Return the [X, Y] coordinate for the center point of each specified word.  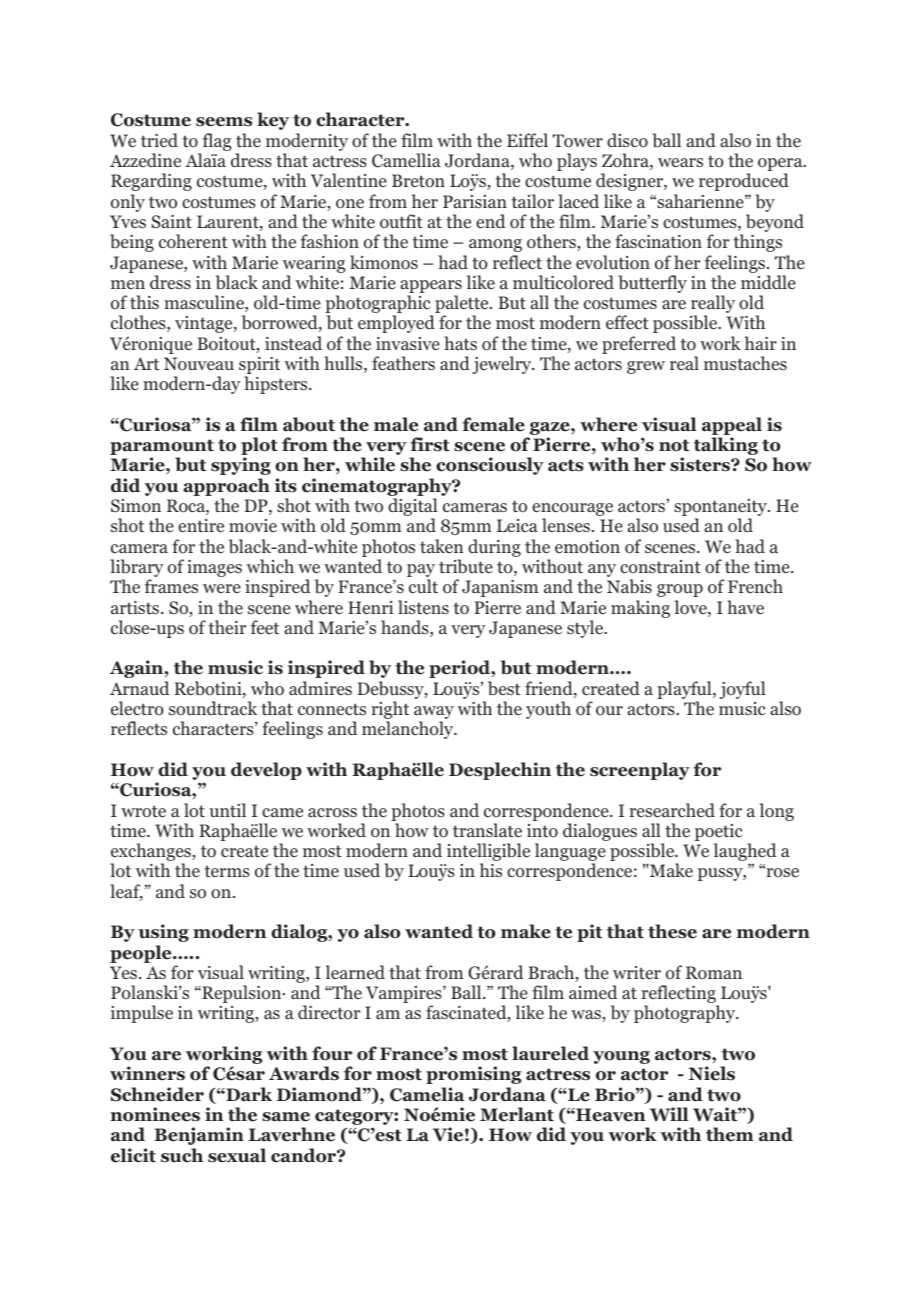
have [745, 607]
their [227, 627]
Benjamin [199, 1136]
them [730, 1134]
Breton [418, 181]
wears [680, 162]
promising [474, 1075]
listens [423, 607]
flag [215, 143]
